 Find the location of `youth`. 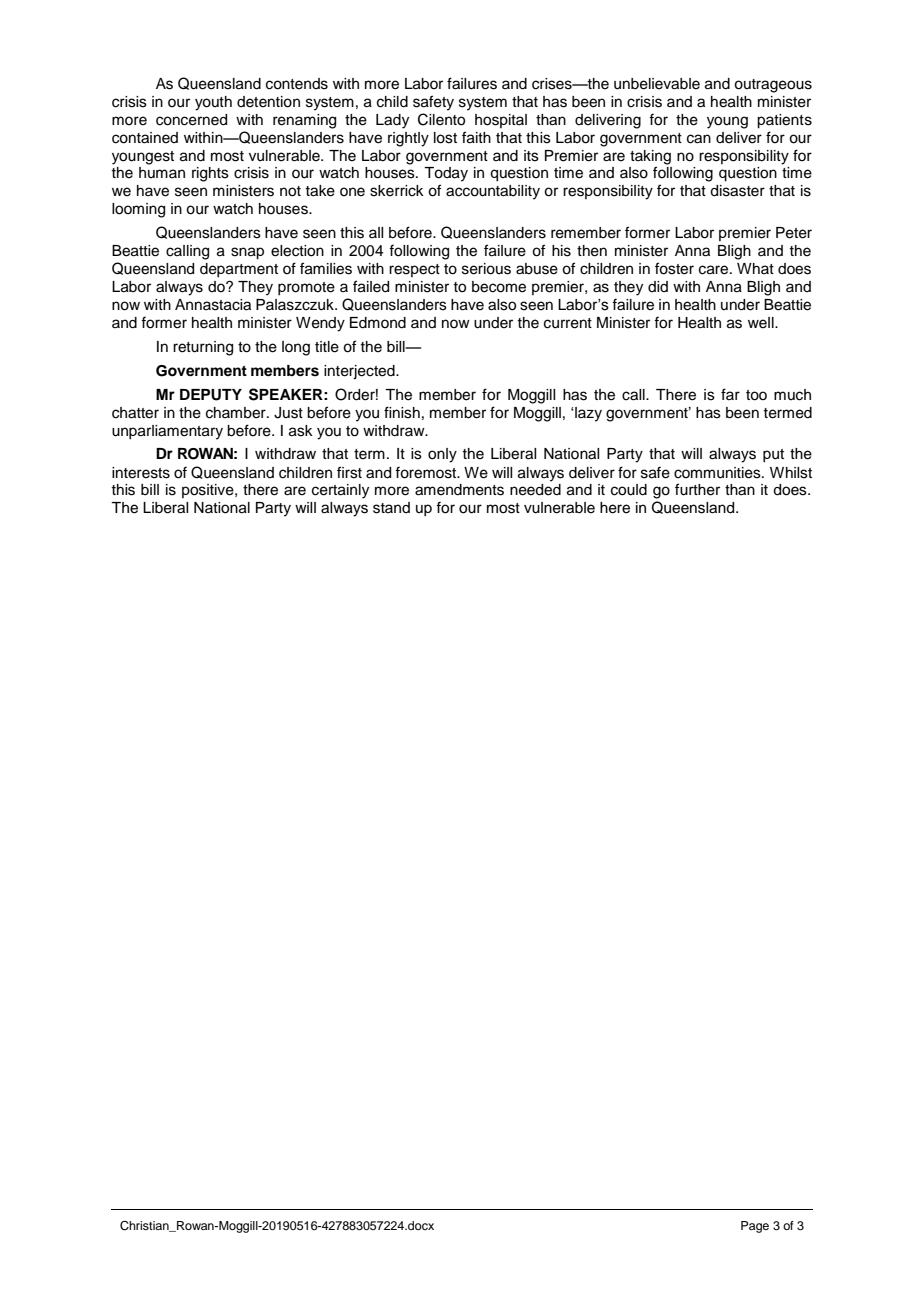

youth is located at coordinates (213, 103).
